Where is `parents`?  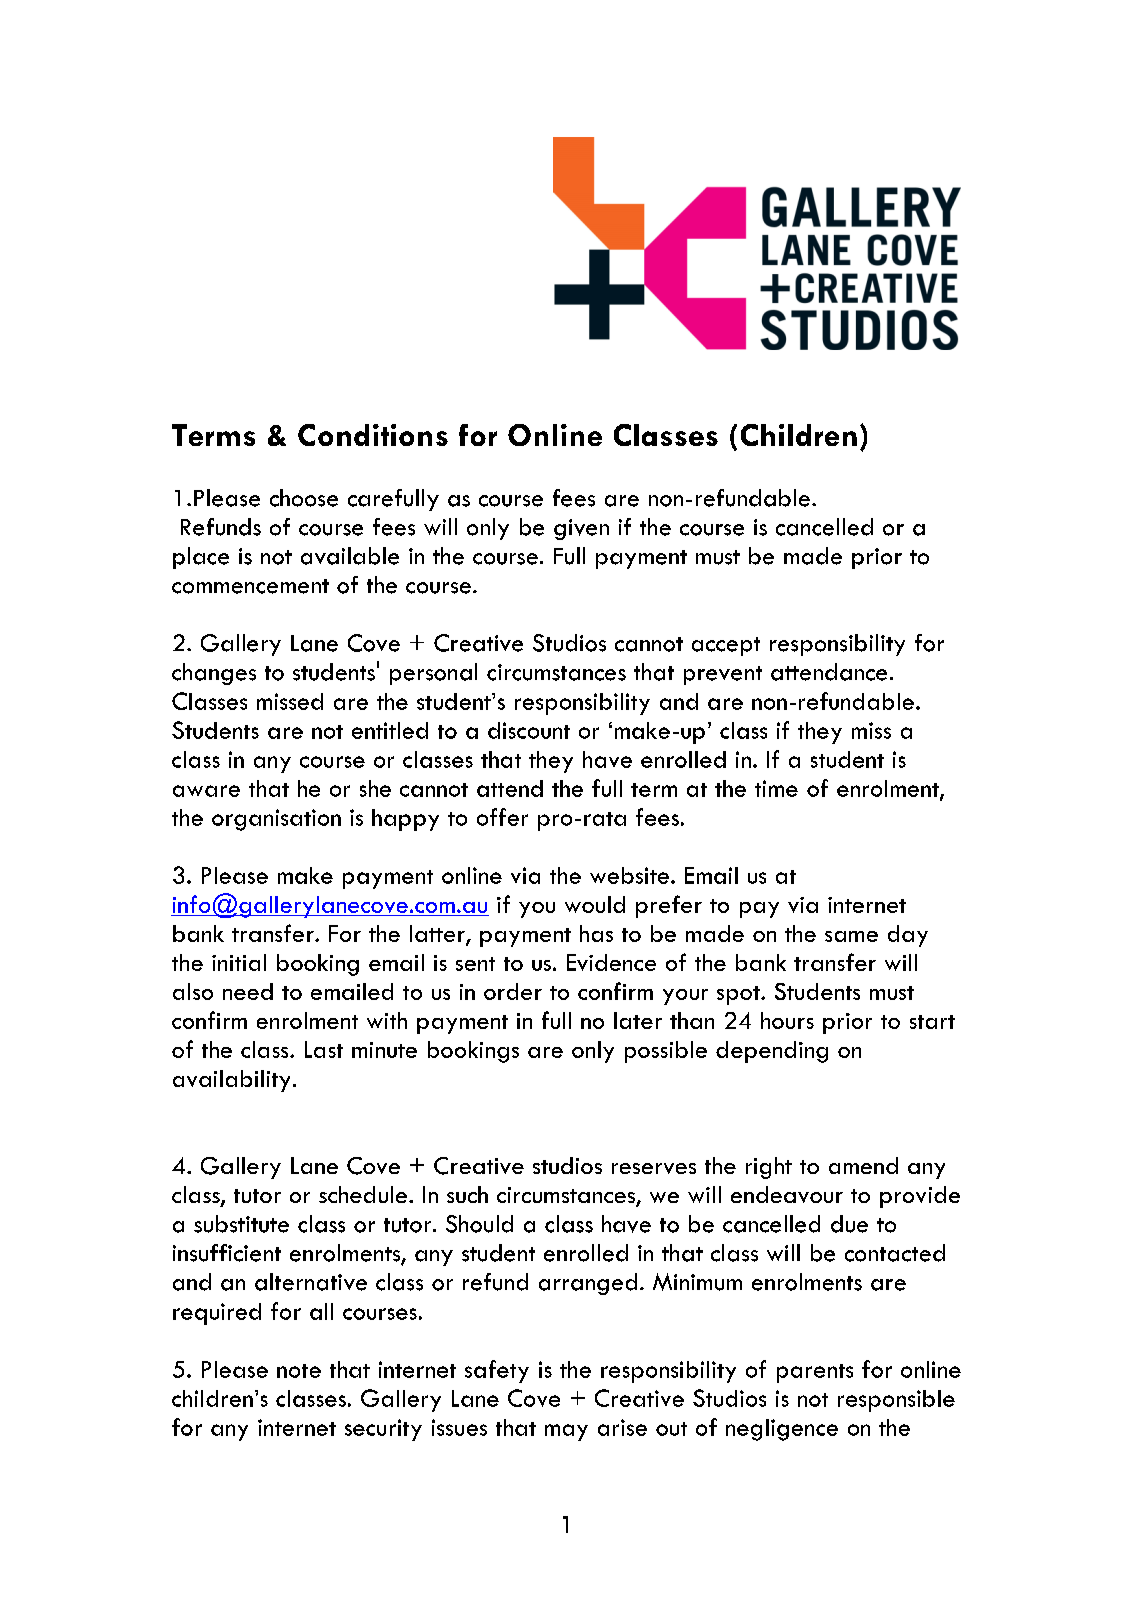
parents is located at coordinates (815, 1373).
